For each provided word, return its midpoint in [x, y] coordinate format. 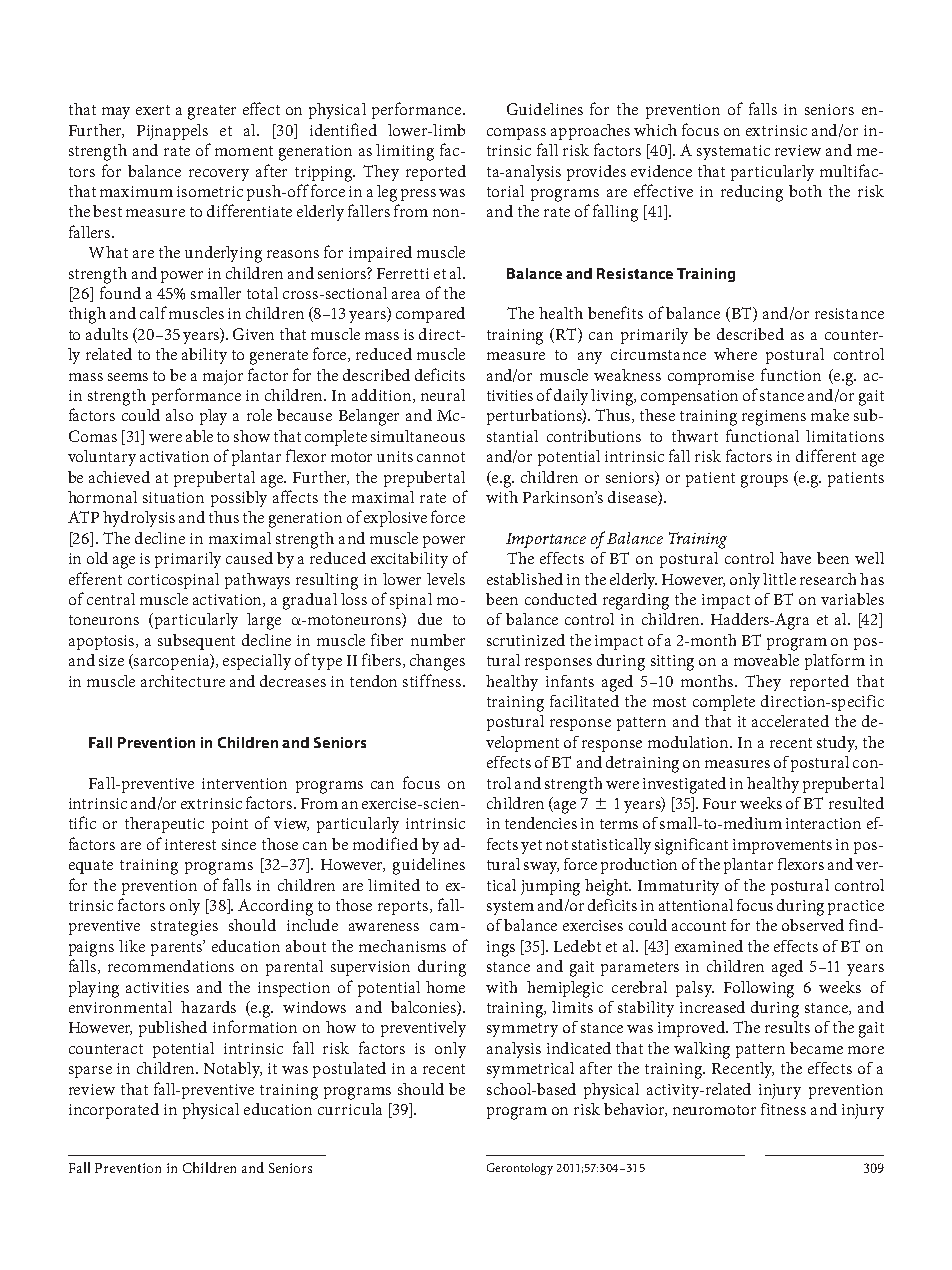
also [179, 415]
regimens [774, 418]
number [438, 640]
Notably [233, 1070]
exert [153, 110]
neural [443, 395]
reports [404, 908]
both [805, 191]
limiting [405, 152]
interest [190, 844]
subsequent [196, 642]
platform [835, 662]
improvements [782, 846]
